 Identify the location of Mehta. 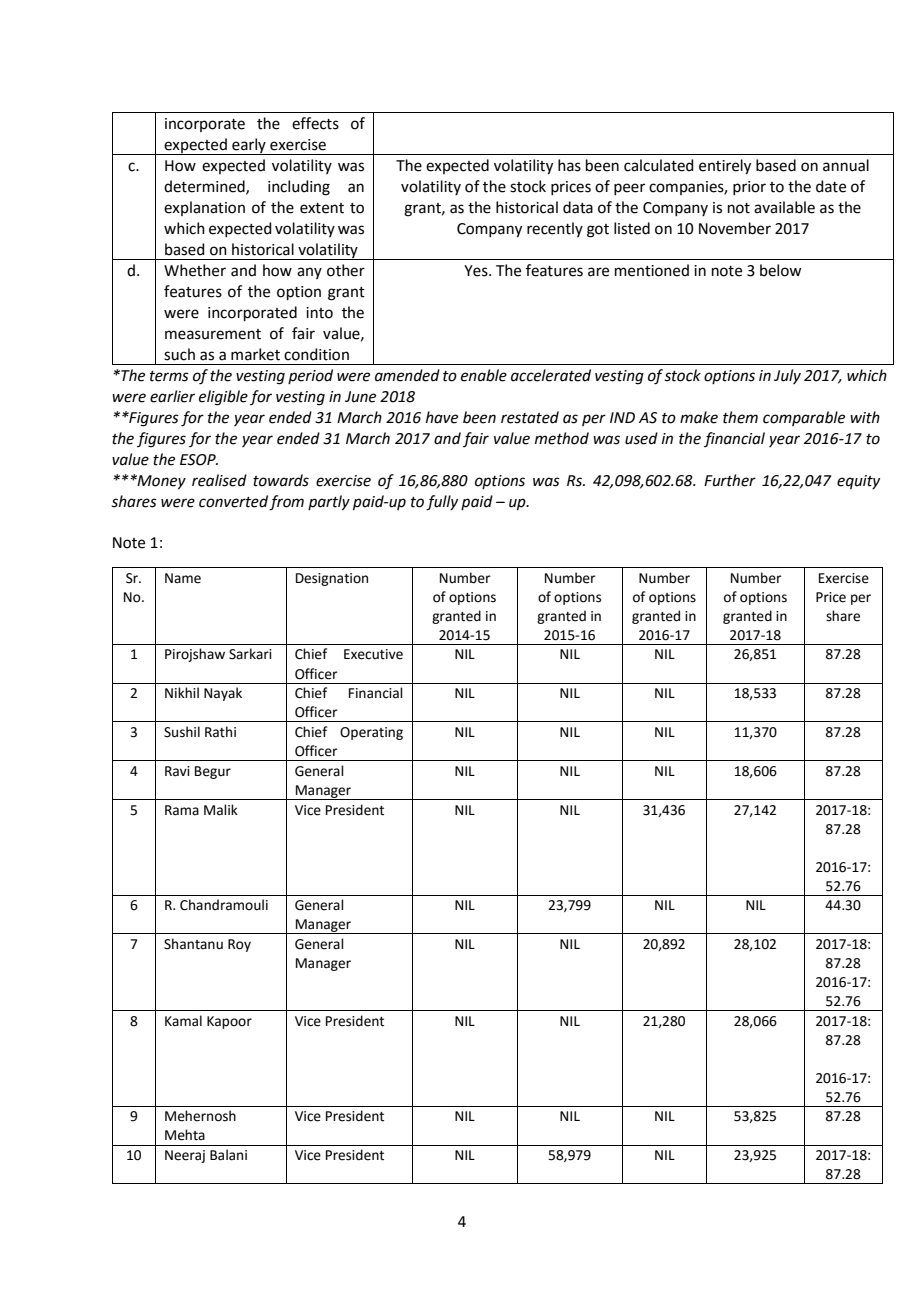
(185, 1135).
